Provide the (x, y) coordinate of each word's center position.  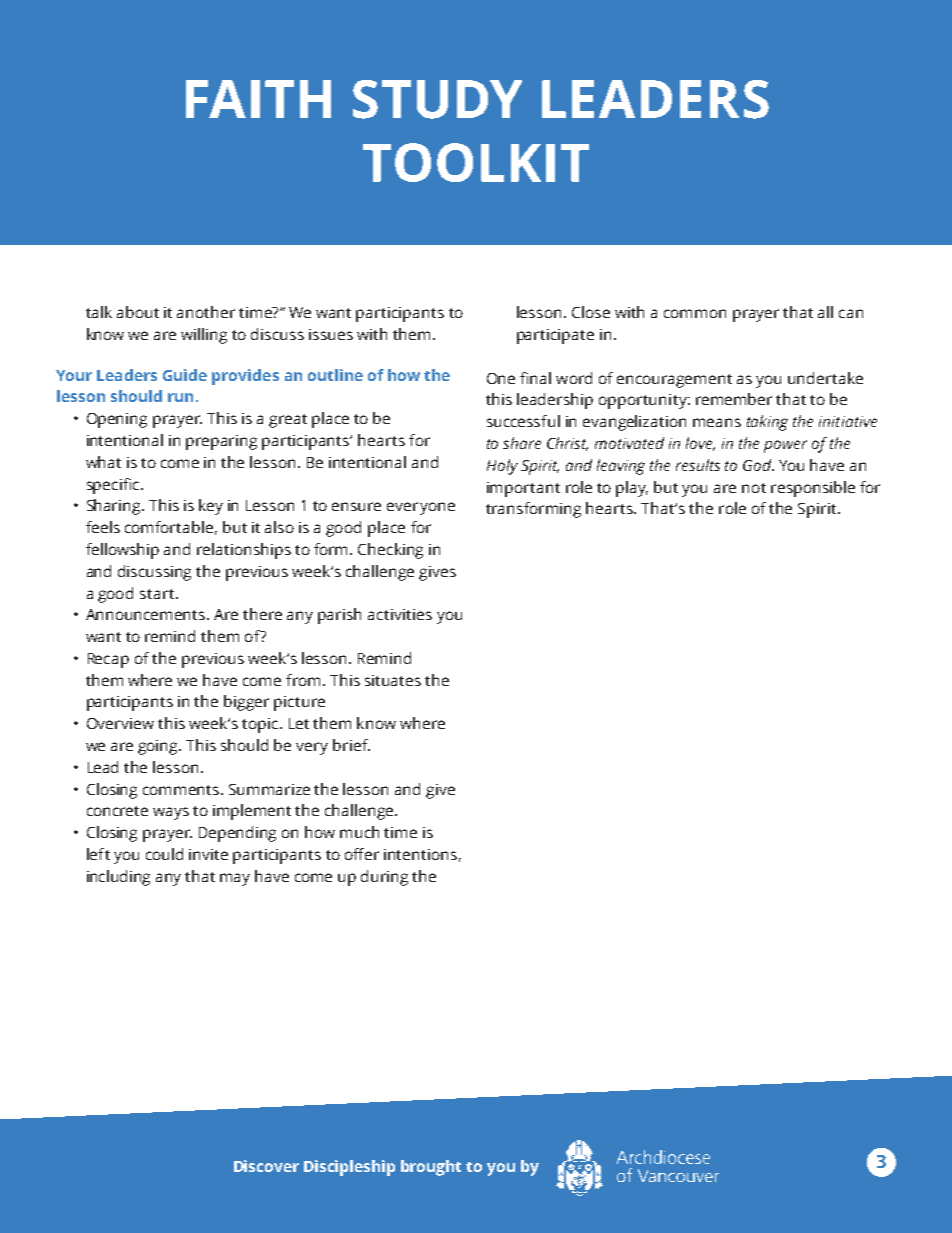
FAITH (258, 99)
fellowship (122, 551)
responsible (813, 489)
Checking (390, 551)
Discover (266, 1166)
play (632, 489)
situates (393, 680)
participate (555, 336)
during (384, 878)
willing (204, 336)
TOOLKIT (476, 162)
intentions (420, 854)
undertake (825, 378)
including (118, 878)
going (159, 747)
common (695, 313)
